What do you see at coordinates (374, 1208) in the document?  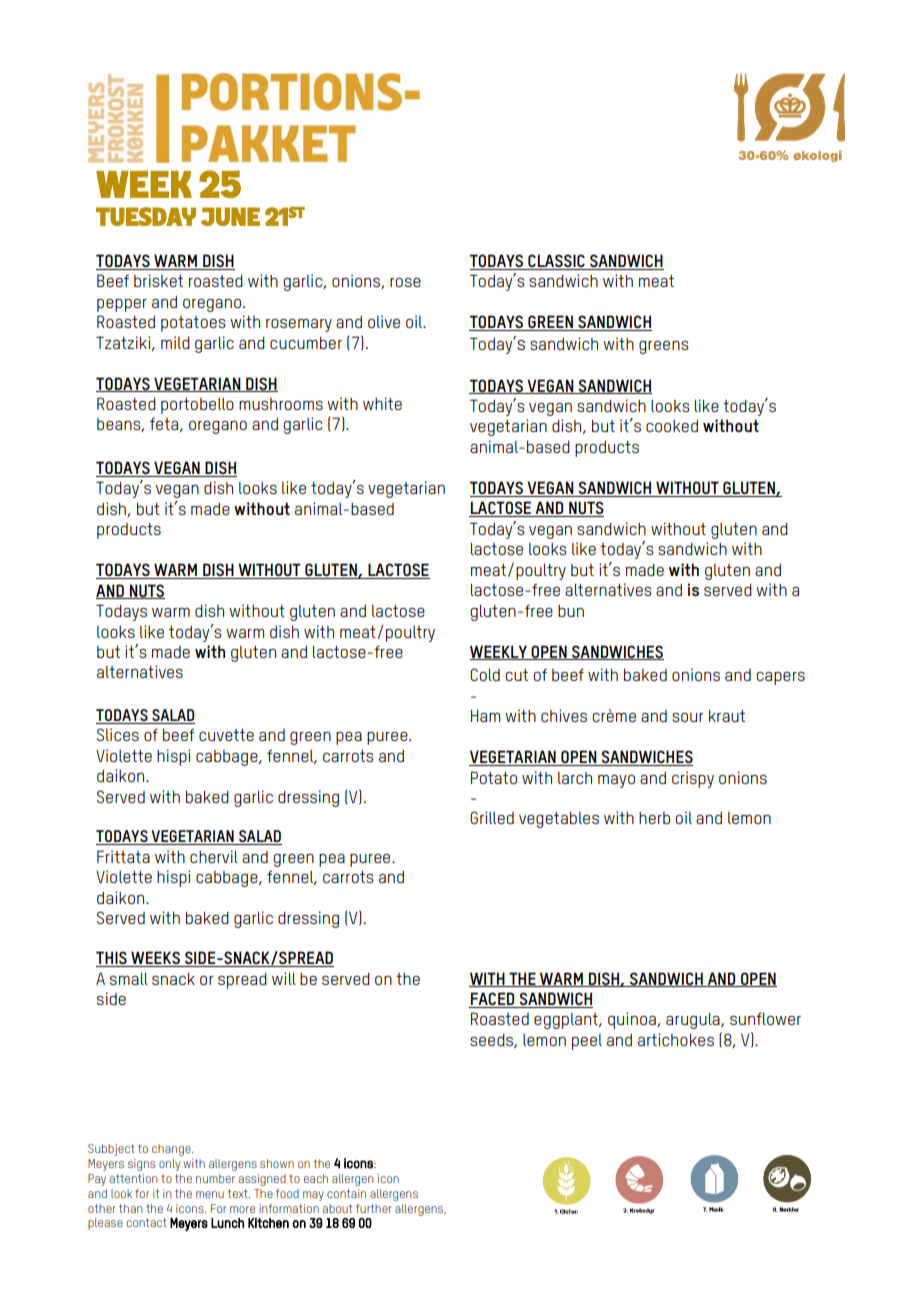 I see `further` at bounding box center [374, 1208].
